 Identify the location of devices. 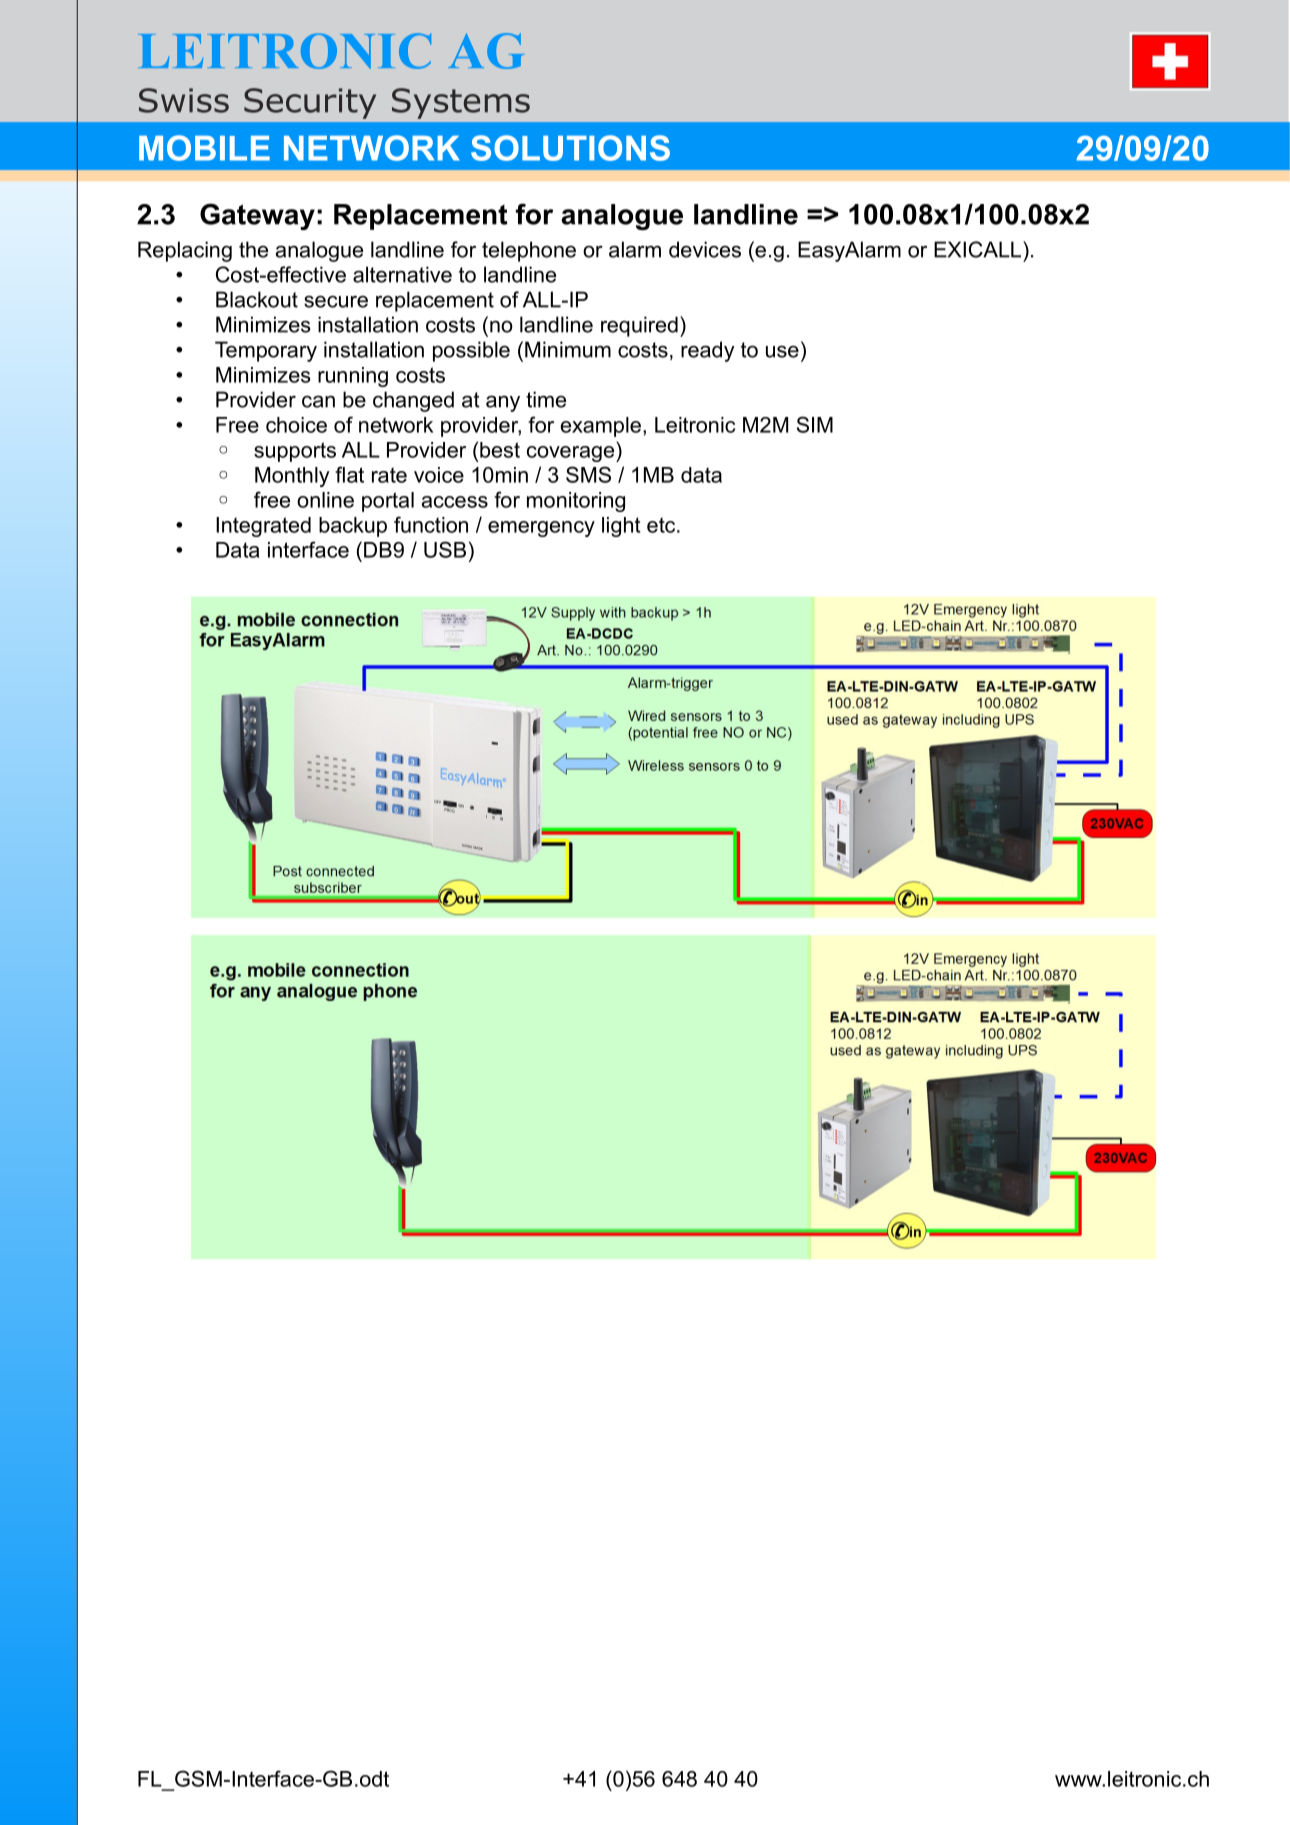
(705, 249).
